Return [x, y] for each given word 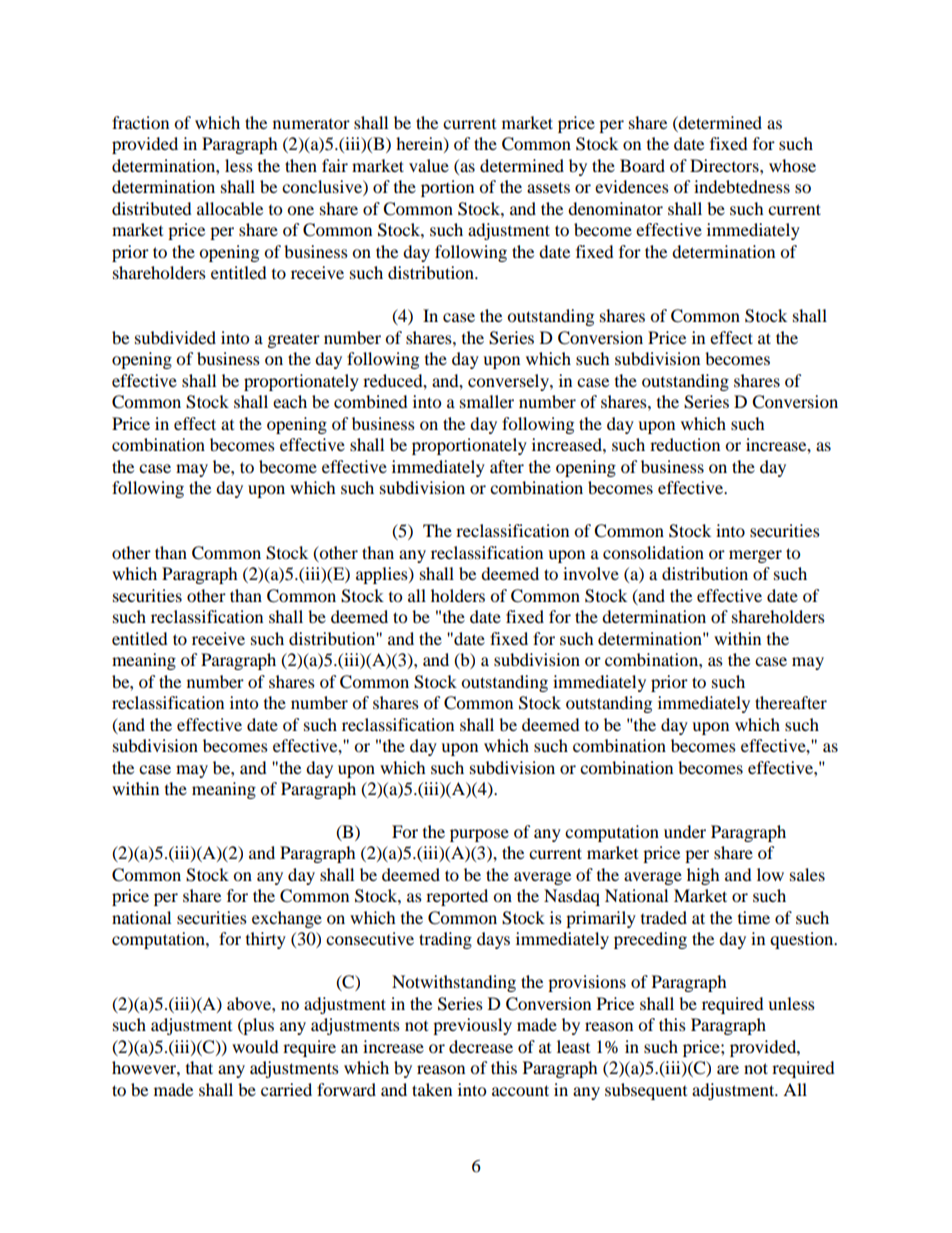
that [199, 1067]
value [429, 165]
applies [383, 575]
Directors [725, 165]
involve [591, 573]
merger [755, 556]
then [301, 165]
